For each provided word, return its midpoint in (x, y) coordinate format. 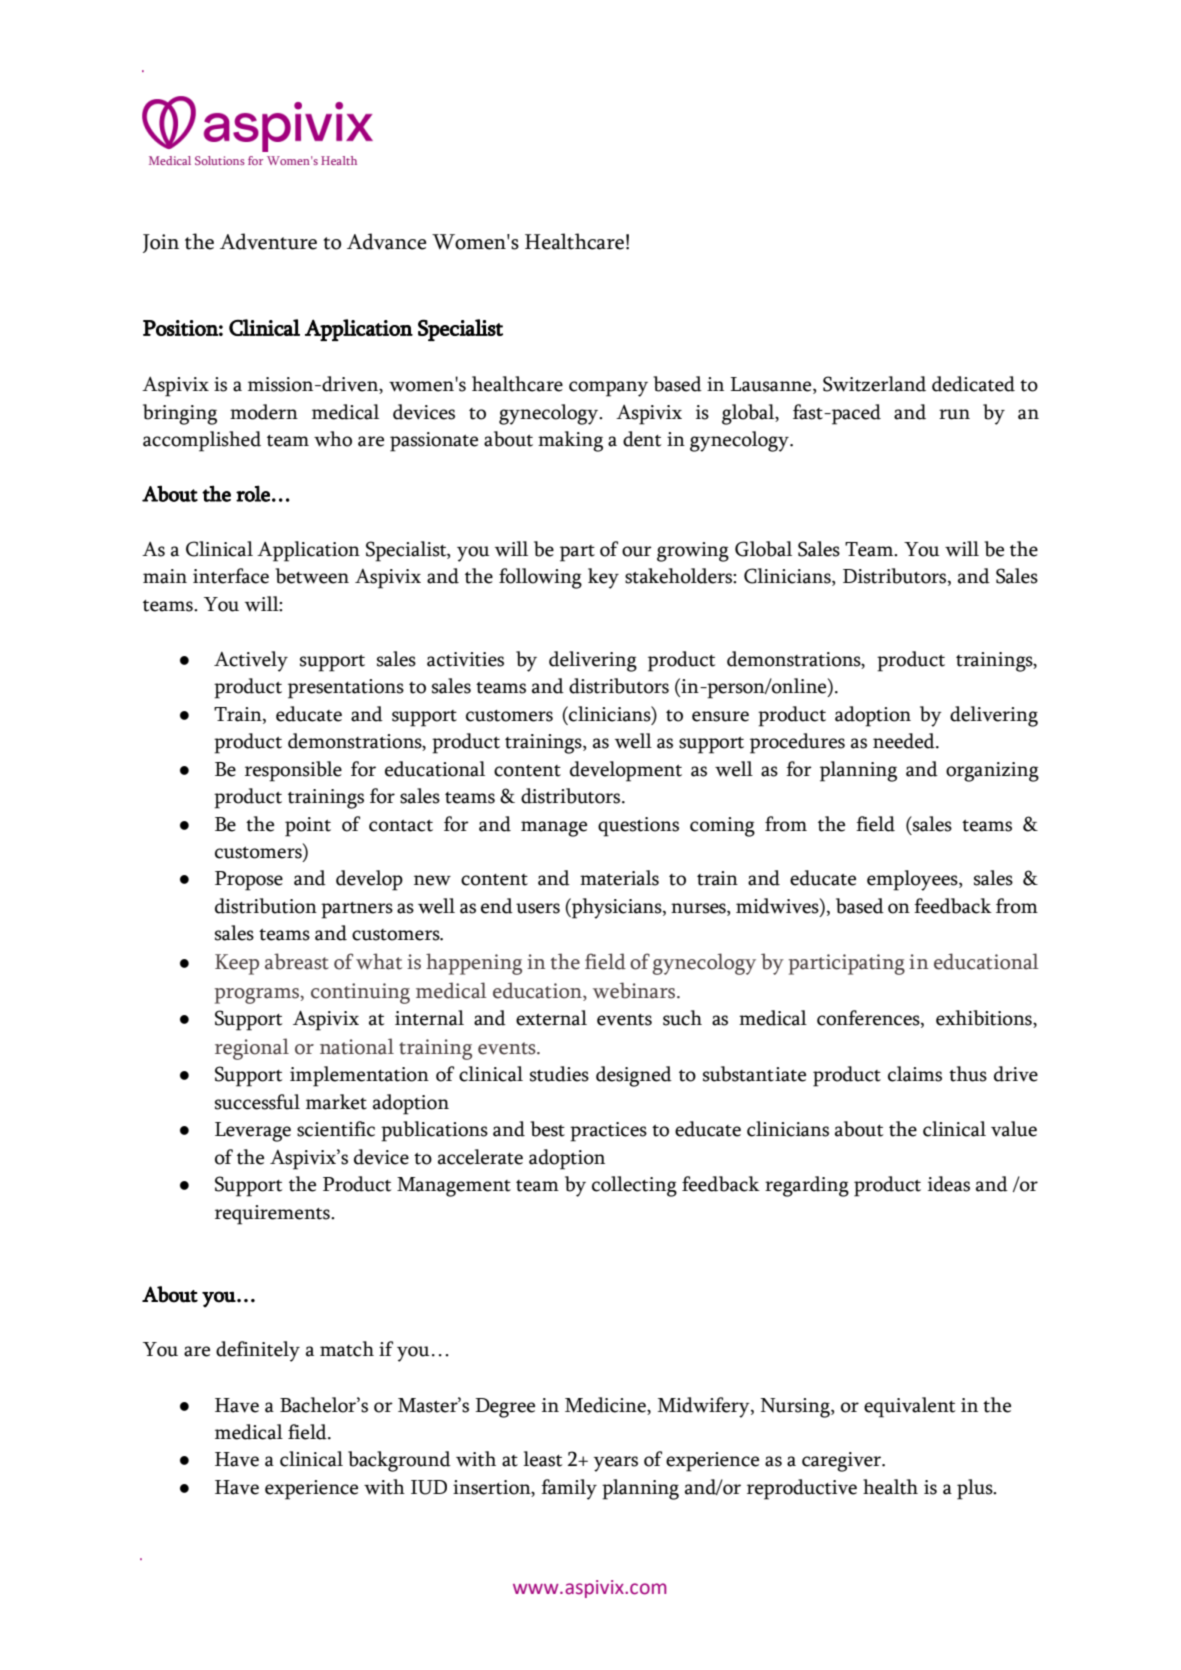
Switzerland (874, 384)
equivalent (909, 1407)
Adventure (268, 241)
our (637, 551)
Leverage (253, 1132)
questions (638, 827)
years (616, 1464)
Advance (386, 241)
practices (608, 1132)
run (954, 414)
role (253, 493)
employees (913, 880)
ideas (949, 1184)
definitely (258, 1351)
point (308, 827)
